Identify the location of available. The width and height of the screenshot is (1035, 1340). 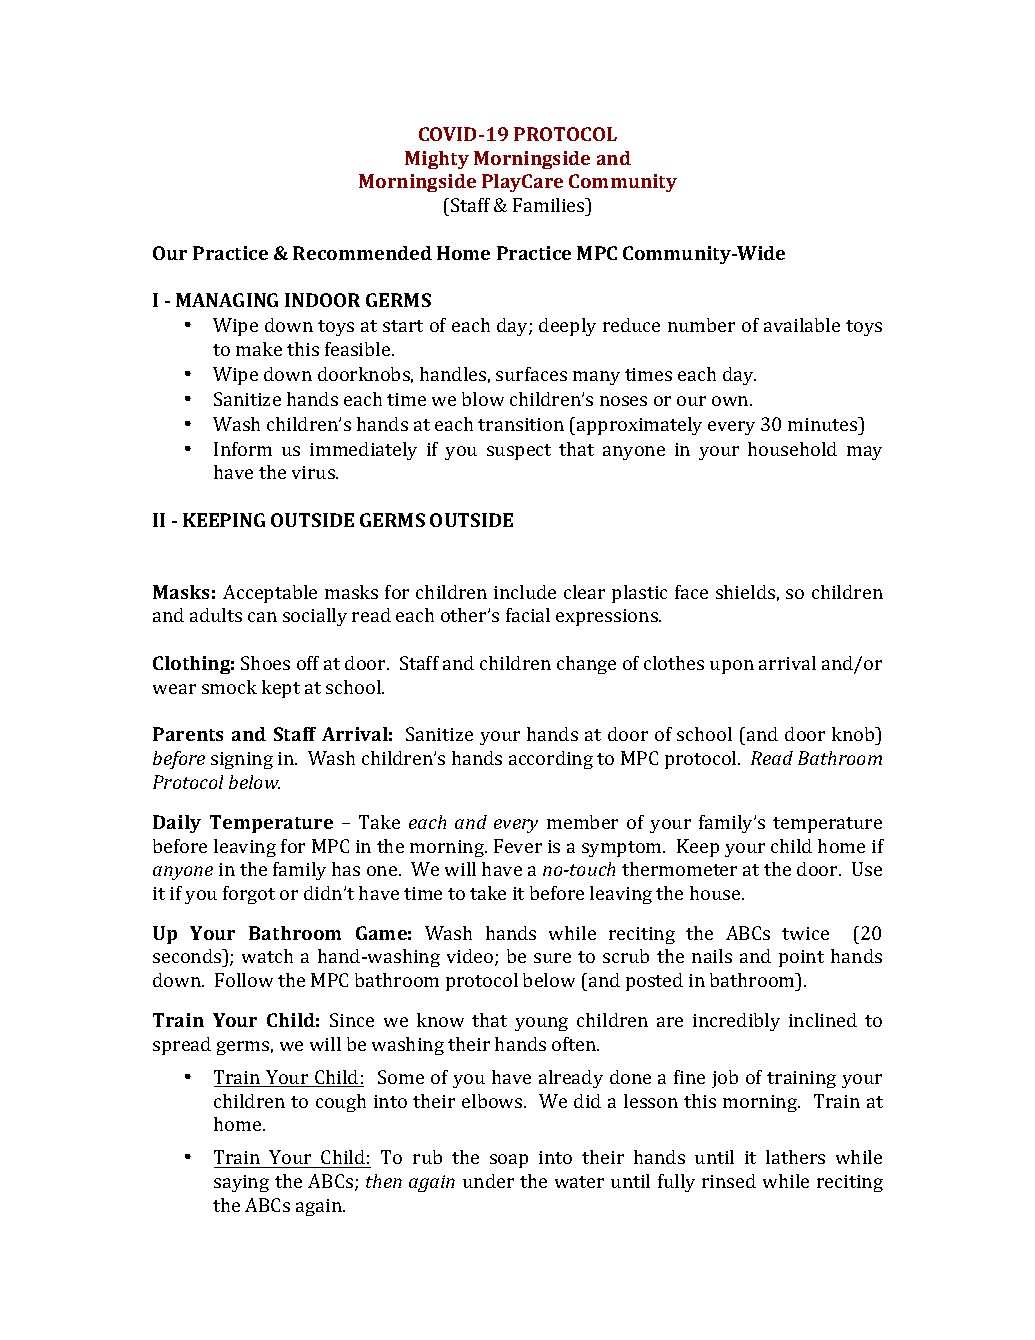
(802, 325).
